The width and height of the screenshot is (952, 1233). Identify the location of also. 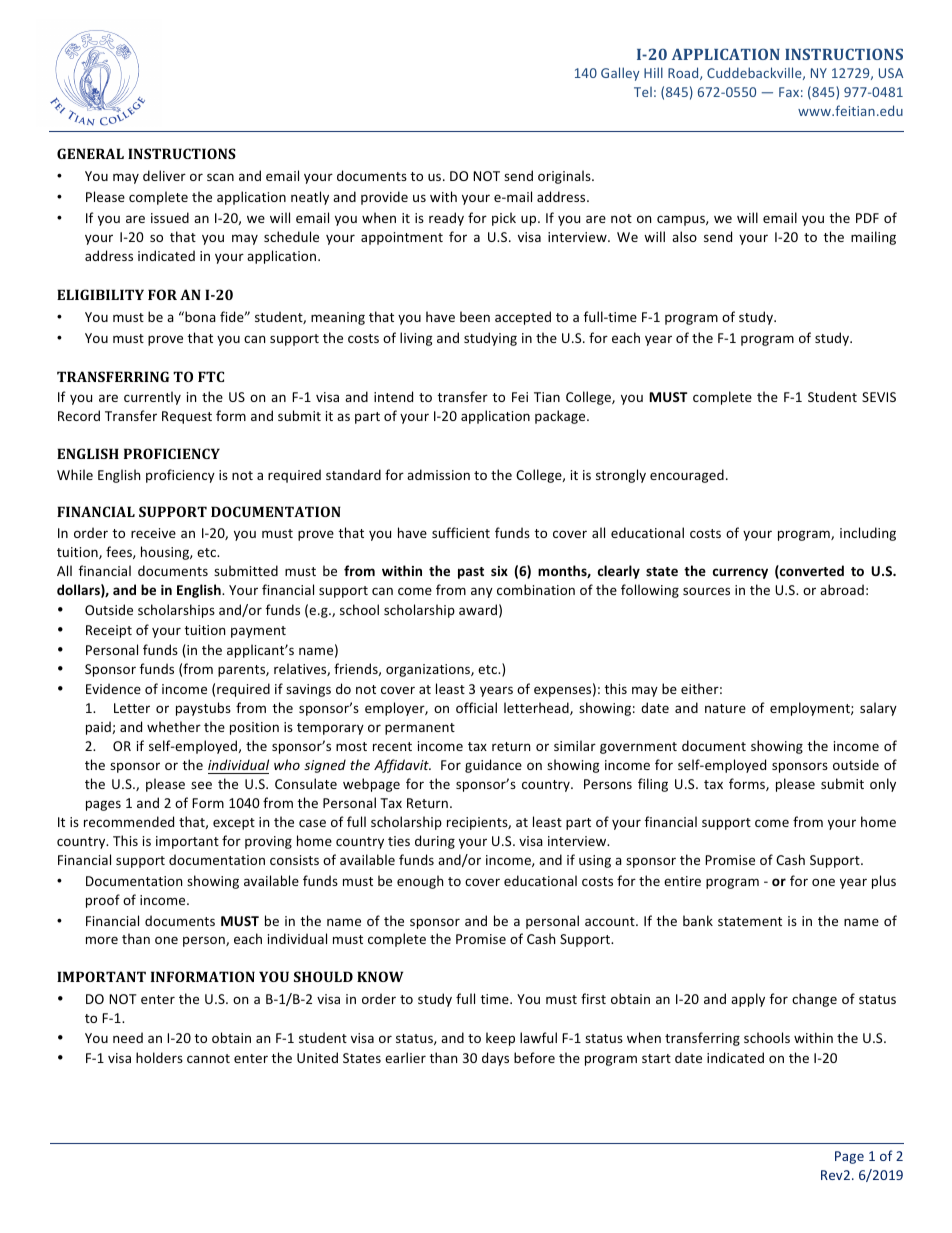
(684, 236).
